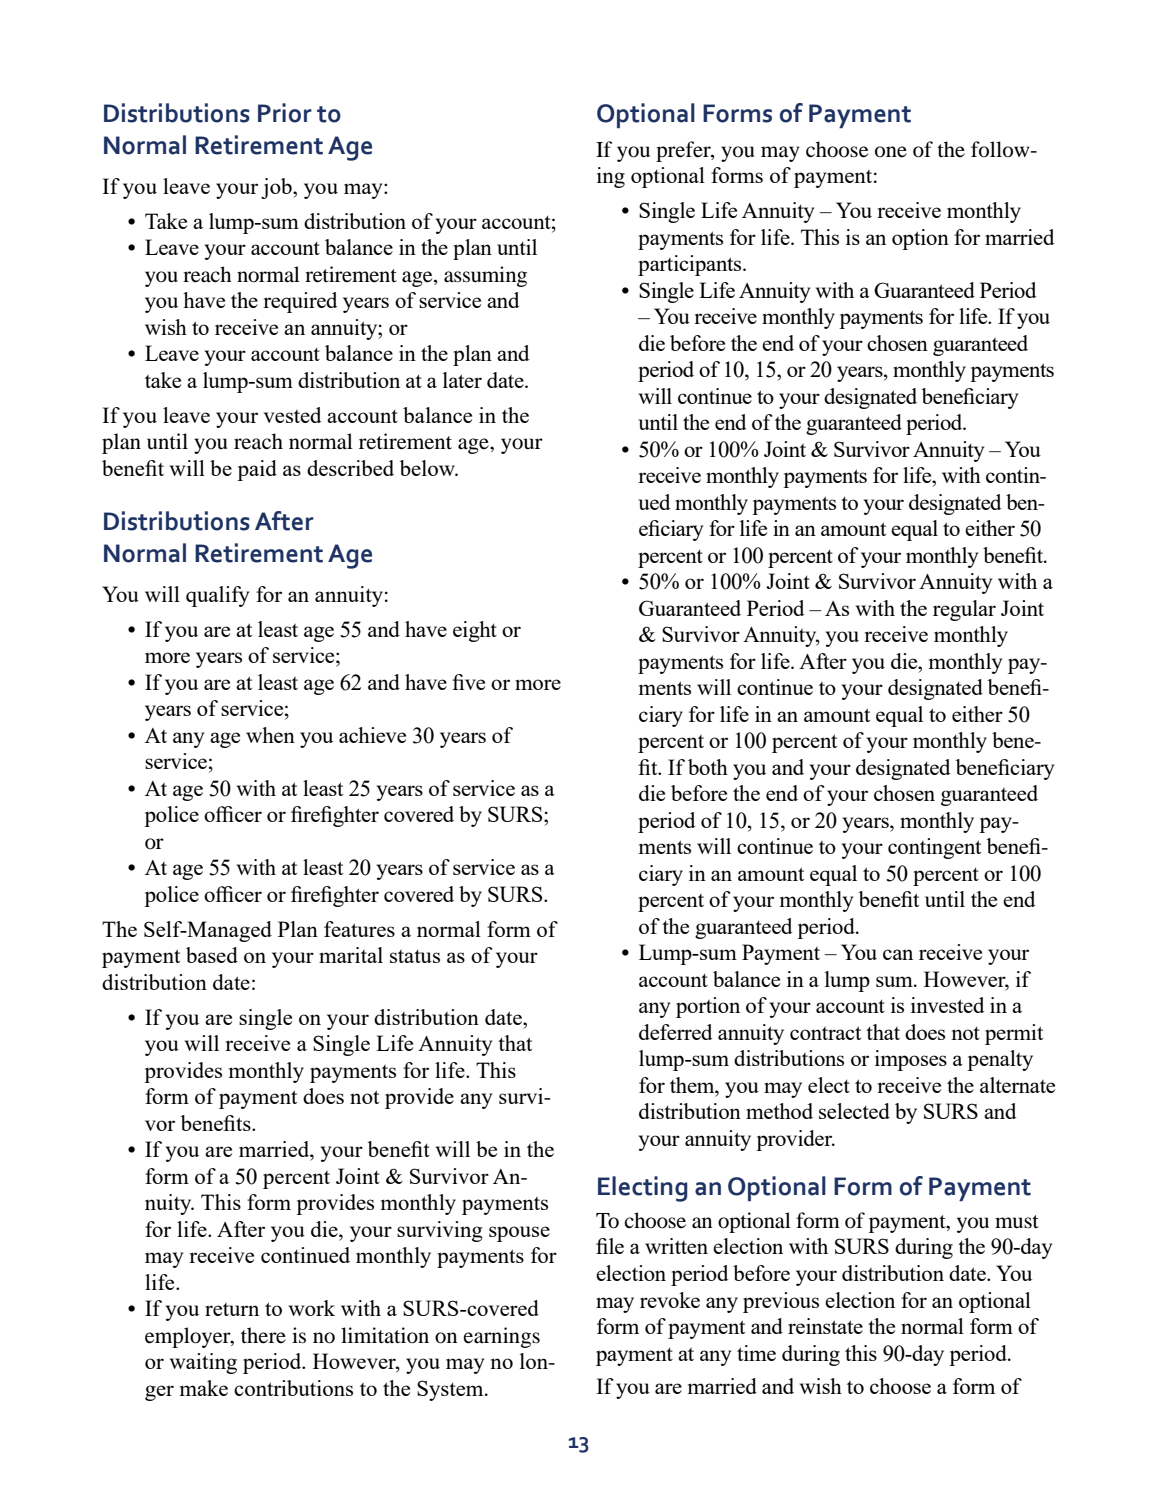 The height and width of the screenshot is (1499, 1158). I want to click on participants, so click(691, 265).
